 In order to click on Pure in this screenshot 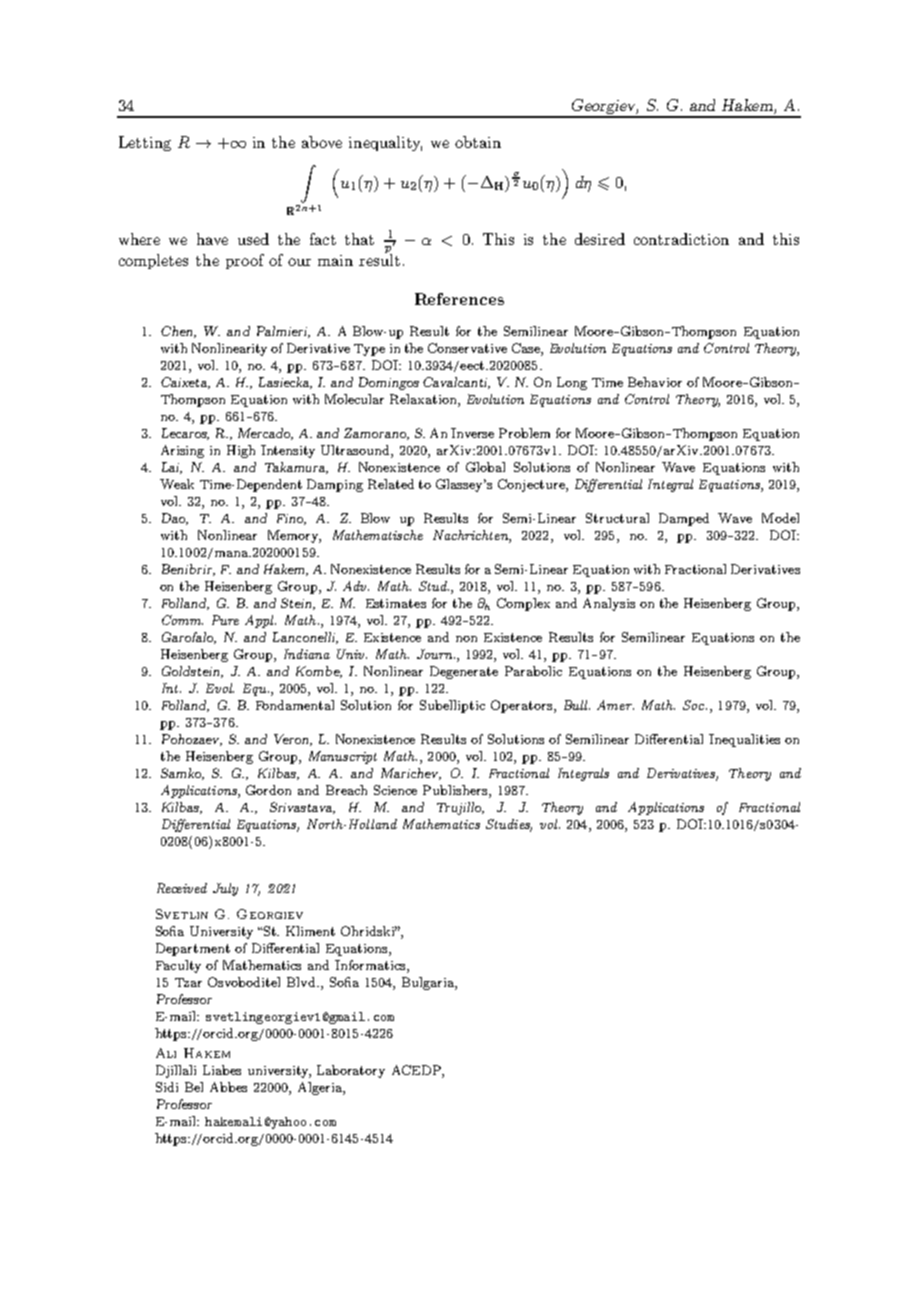, I will do `click(225, 620)`.
